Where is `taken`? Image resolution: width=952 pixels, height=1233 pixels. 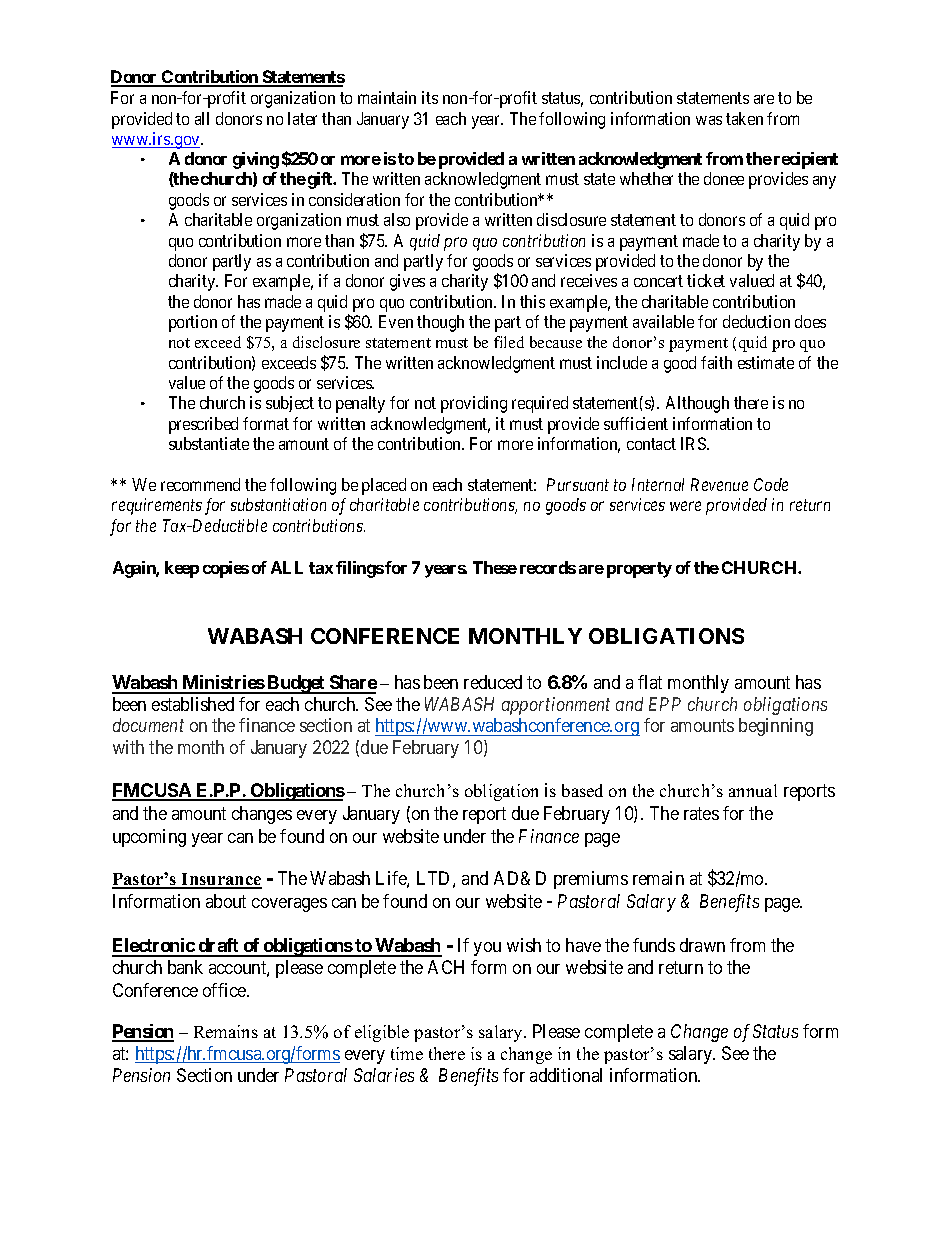
taken is located at coordinates (744, 118).
